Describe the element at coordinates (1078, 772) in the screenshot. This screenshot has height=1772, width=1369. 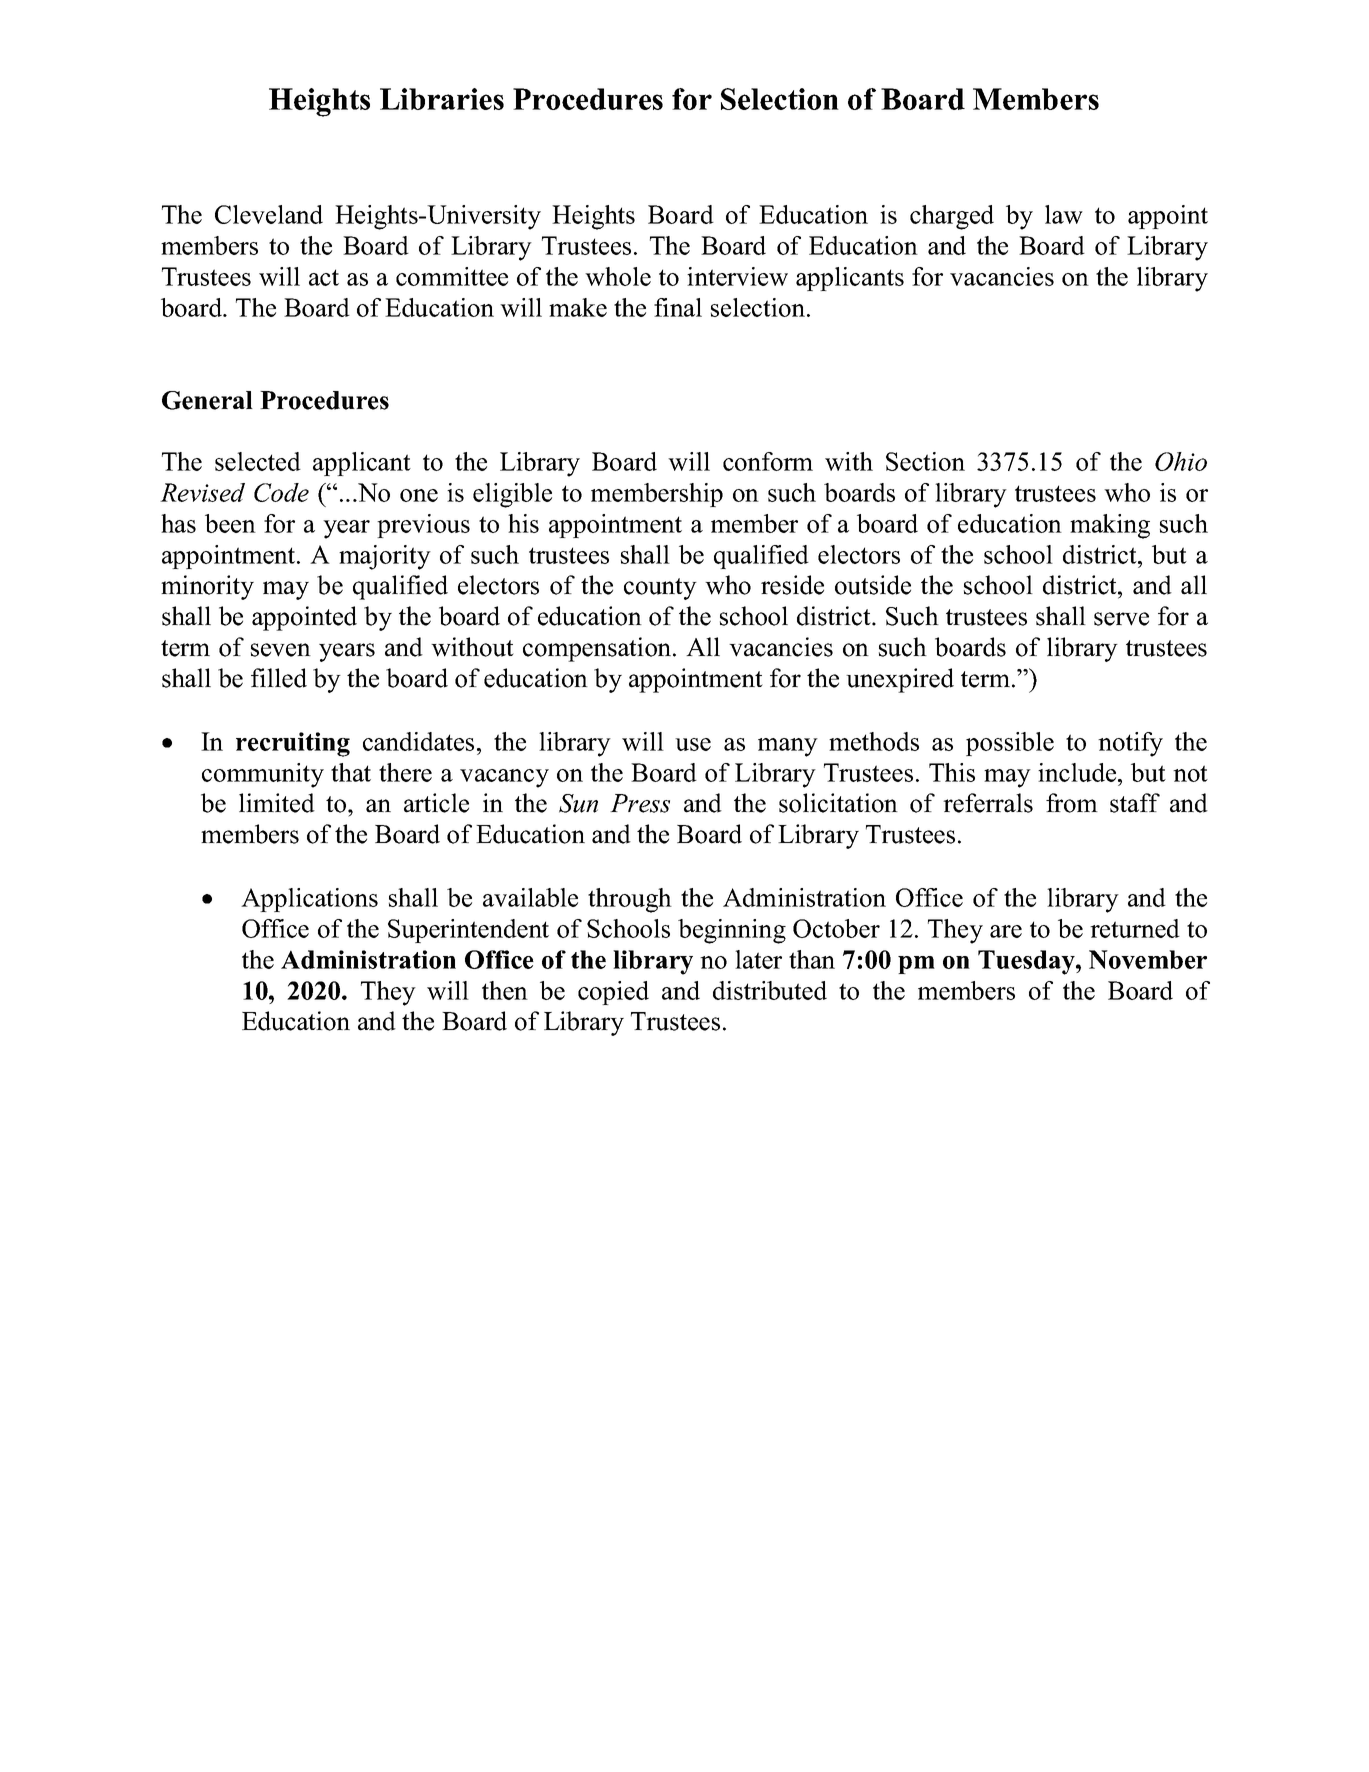
I see `include` at that location.
